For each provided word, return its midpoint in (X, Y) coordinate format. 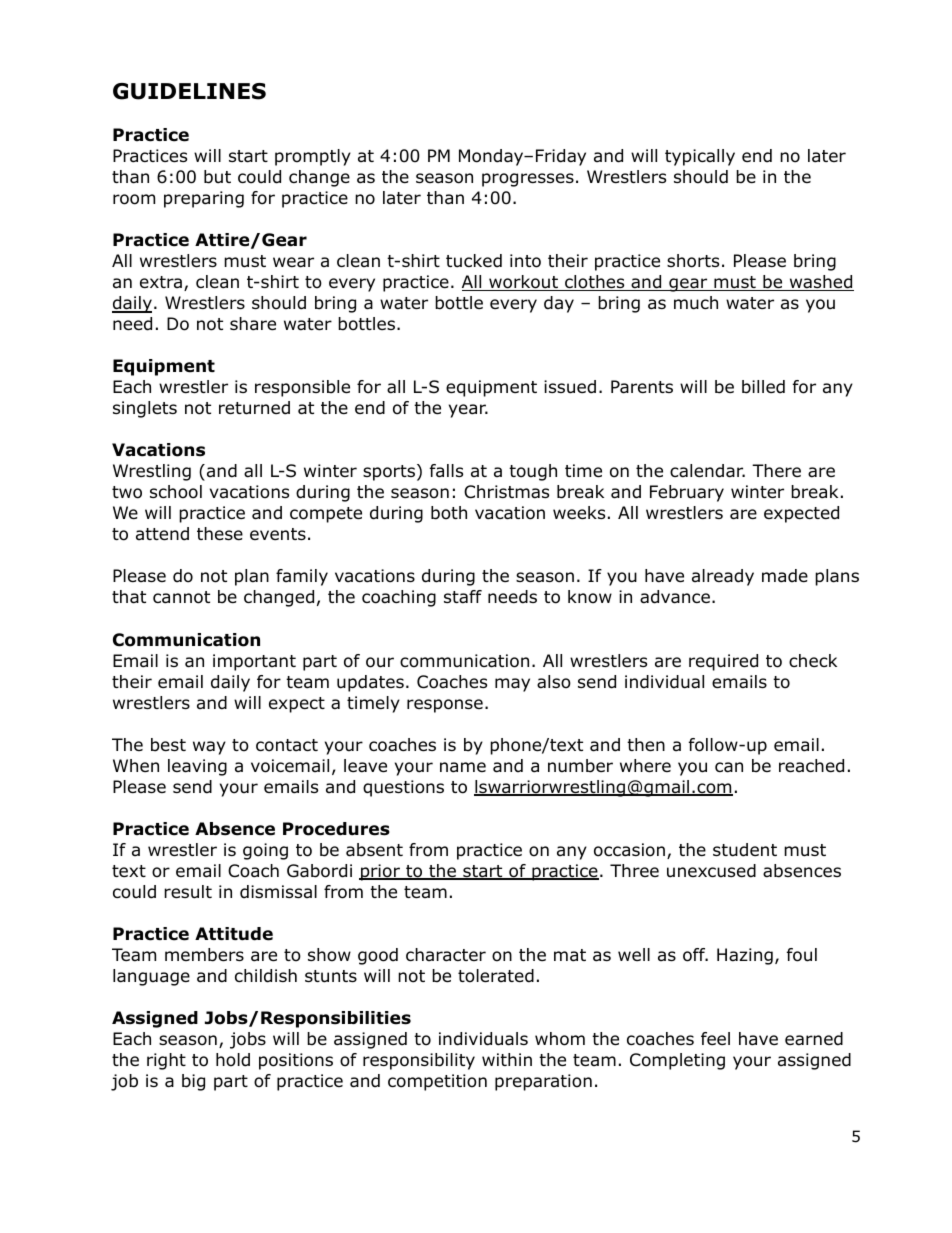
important (254, 662)
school (176, 492)
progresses (528, 180)
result (188, 892)
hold (233, 1060)
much (696, 303)
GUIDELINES (189, 91)
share (253, 324)
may (512, 685)
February (687, 493)
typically (700, 157)
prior (380, 872)
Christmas (506, 492)
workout (523, 283)
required (723, 662)
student (745, 850)
